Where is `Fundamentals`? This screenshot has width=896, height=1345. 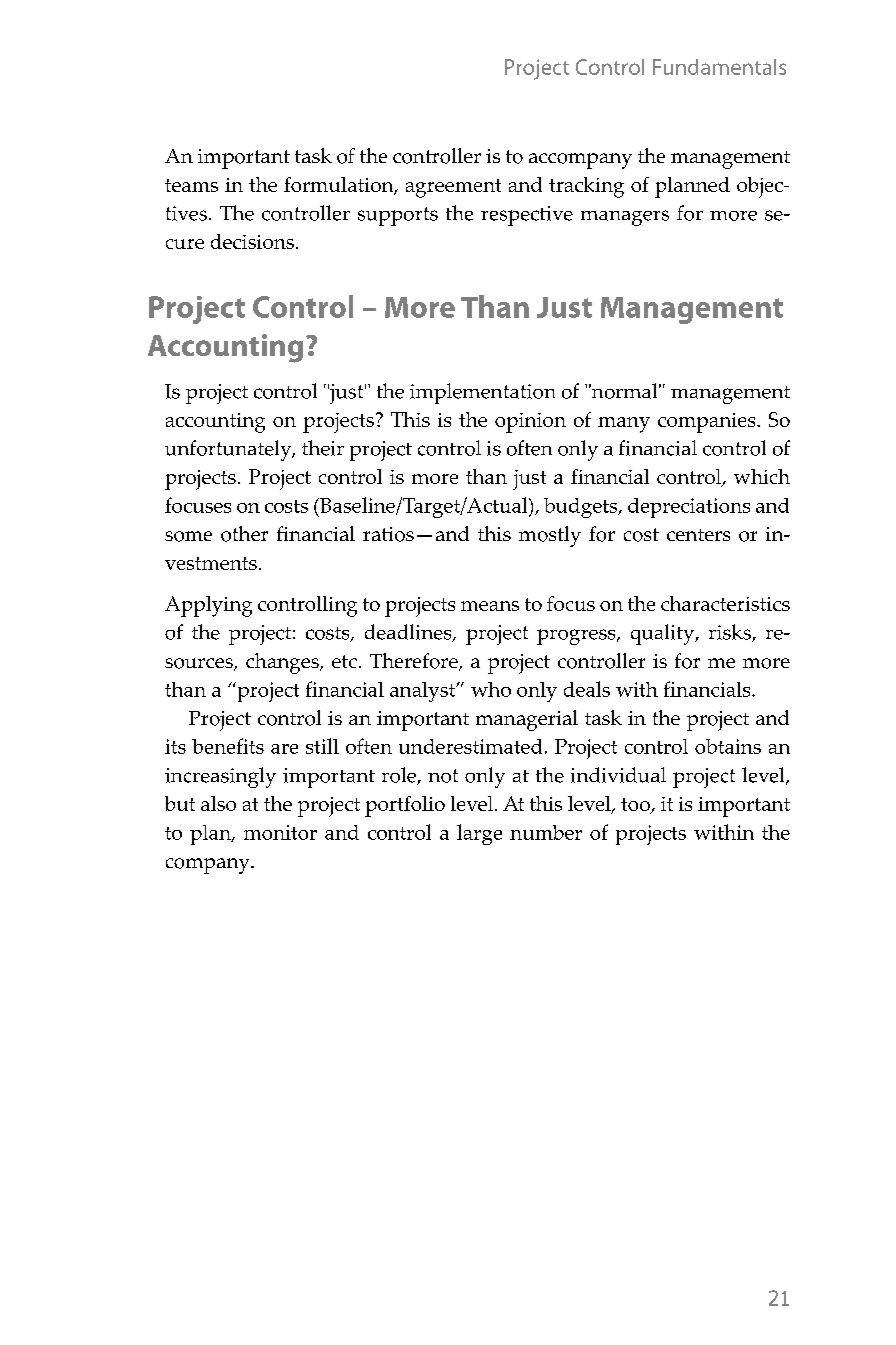 Fundamentals is located at coordinates (719, 67).
